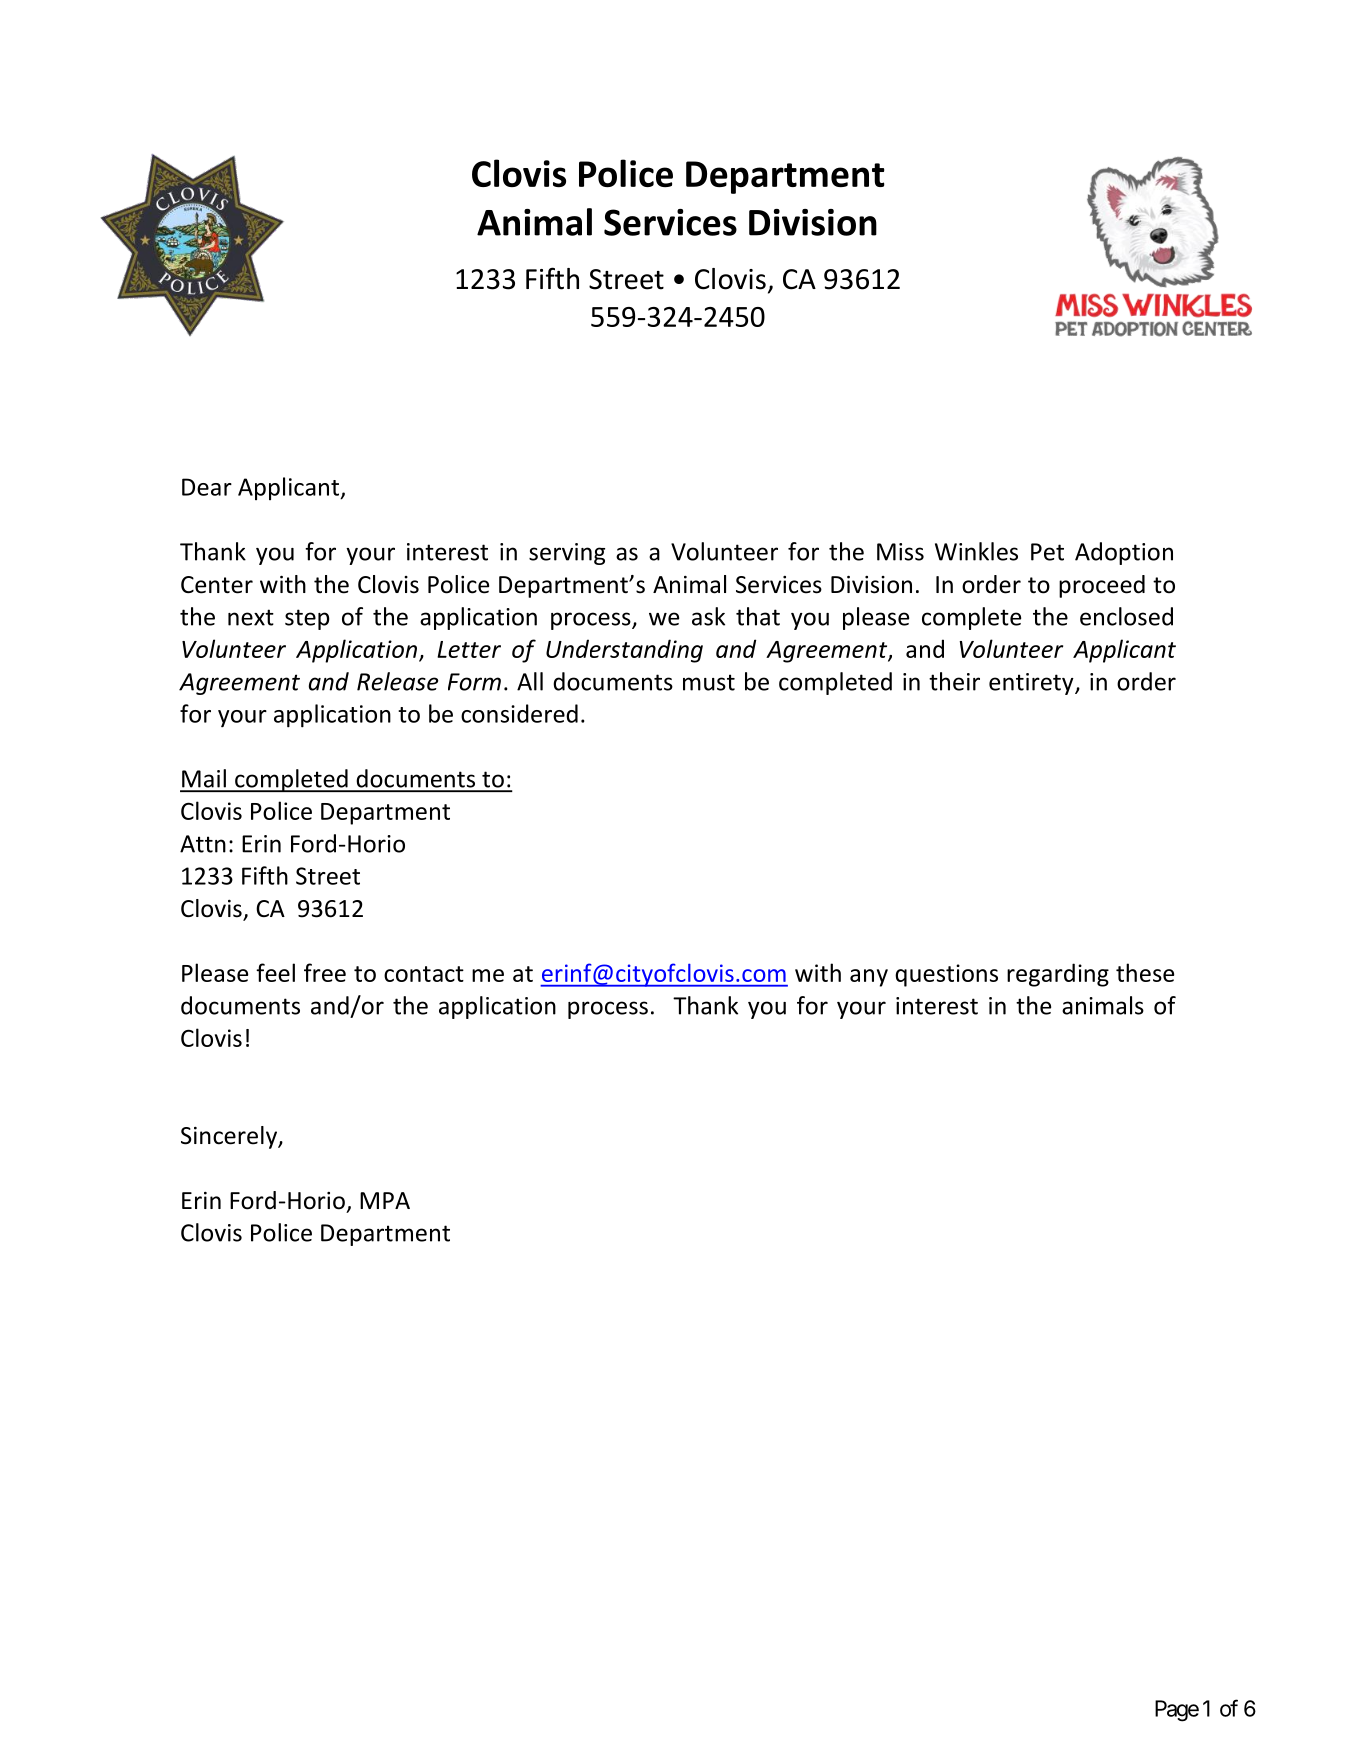 Image resolution: width=1354 pixels, height=1753 pixels. I want to click on serving, so click(567, 554).
